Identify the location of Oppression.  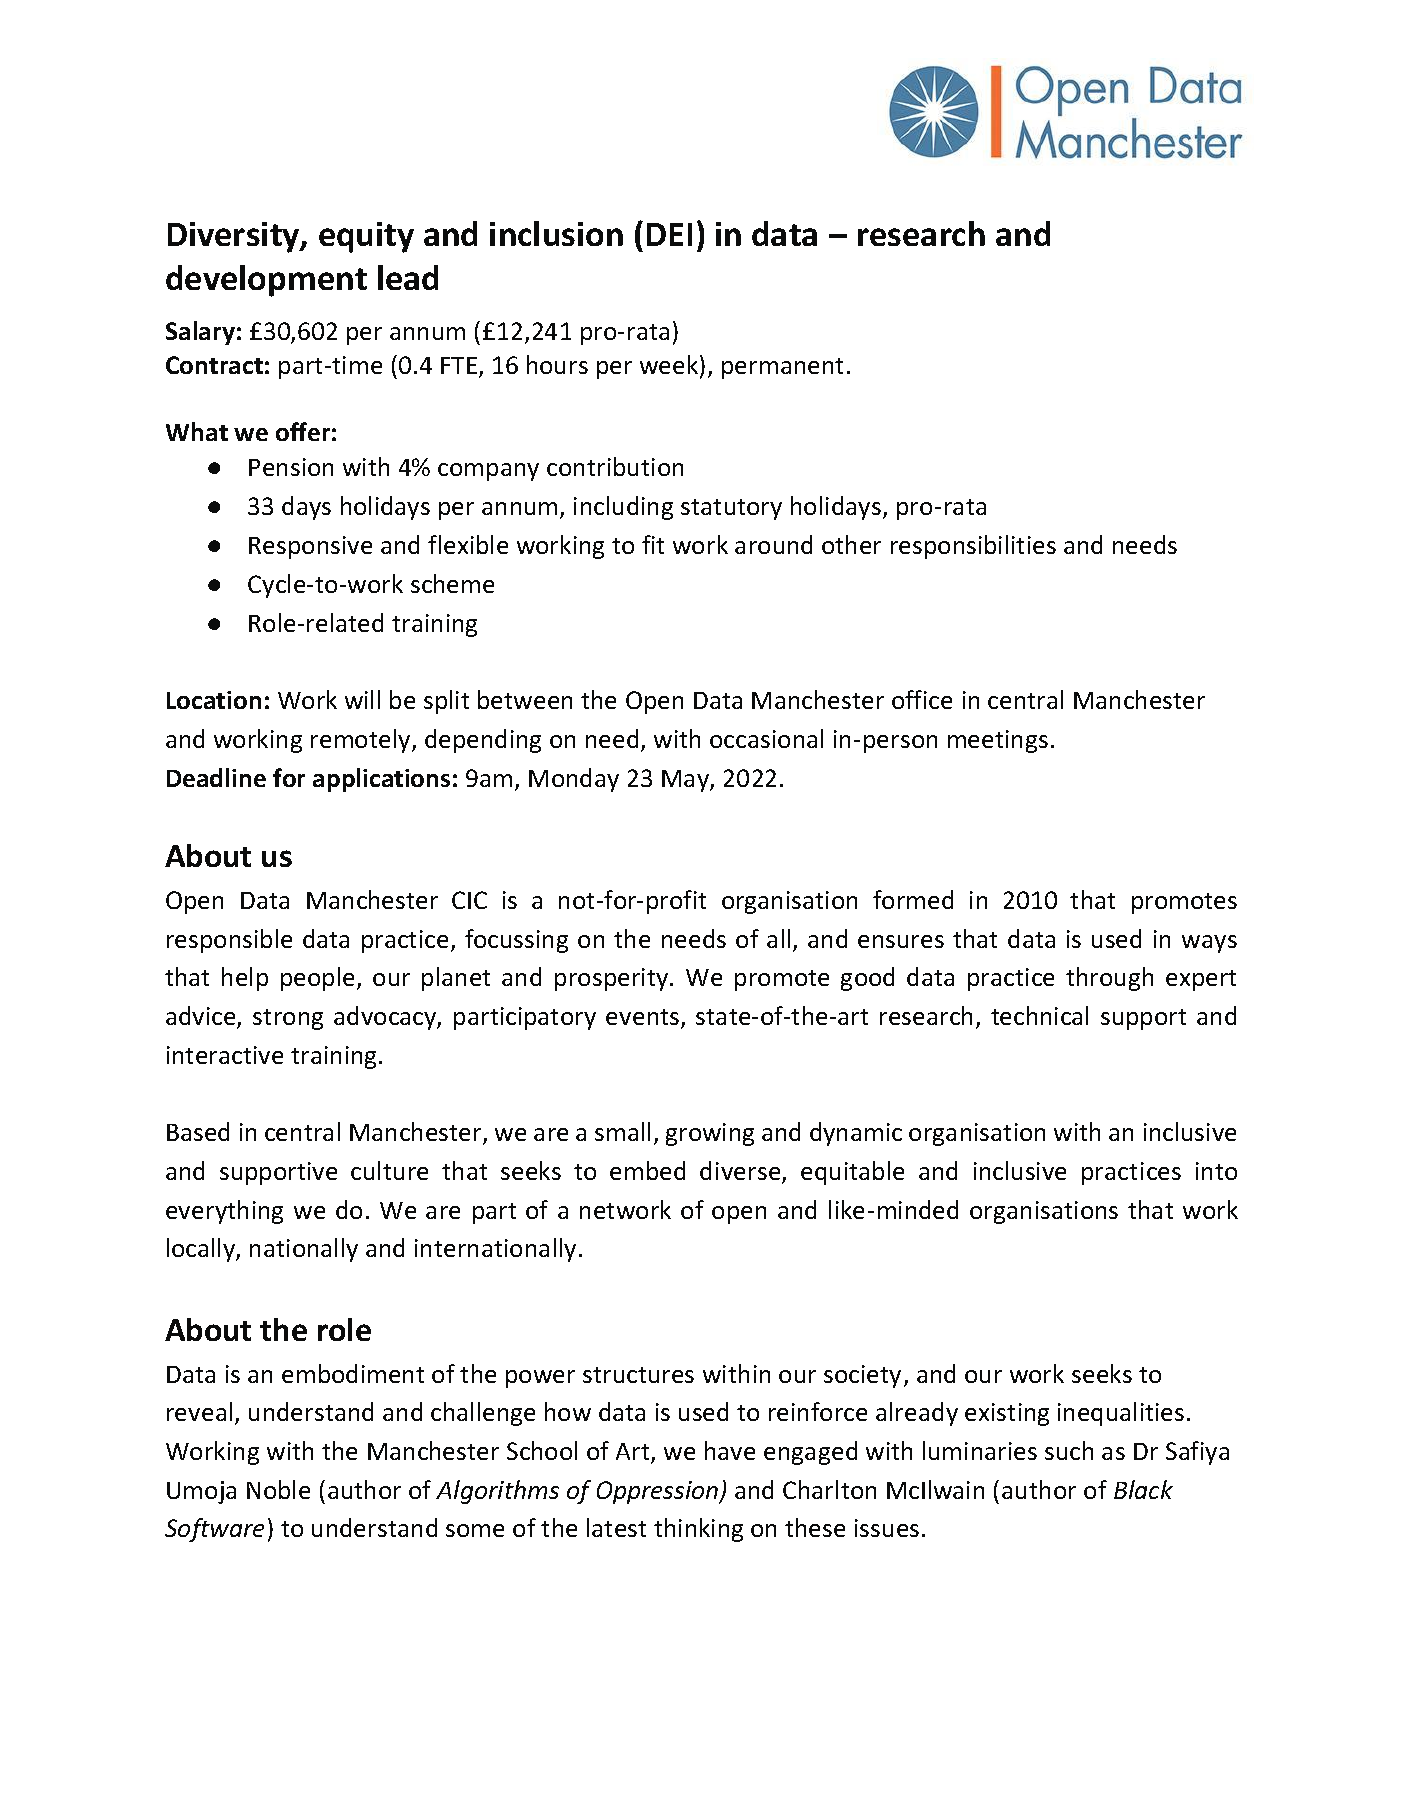
(659, 1492).
